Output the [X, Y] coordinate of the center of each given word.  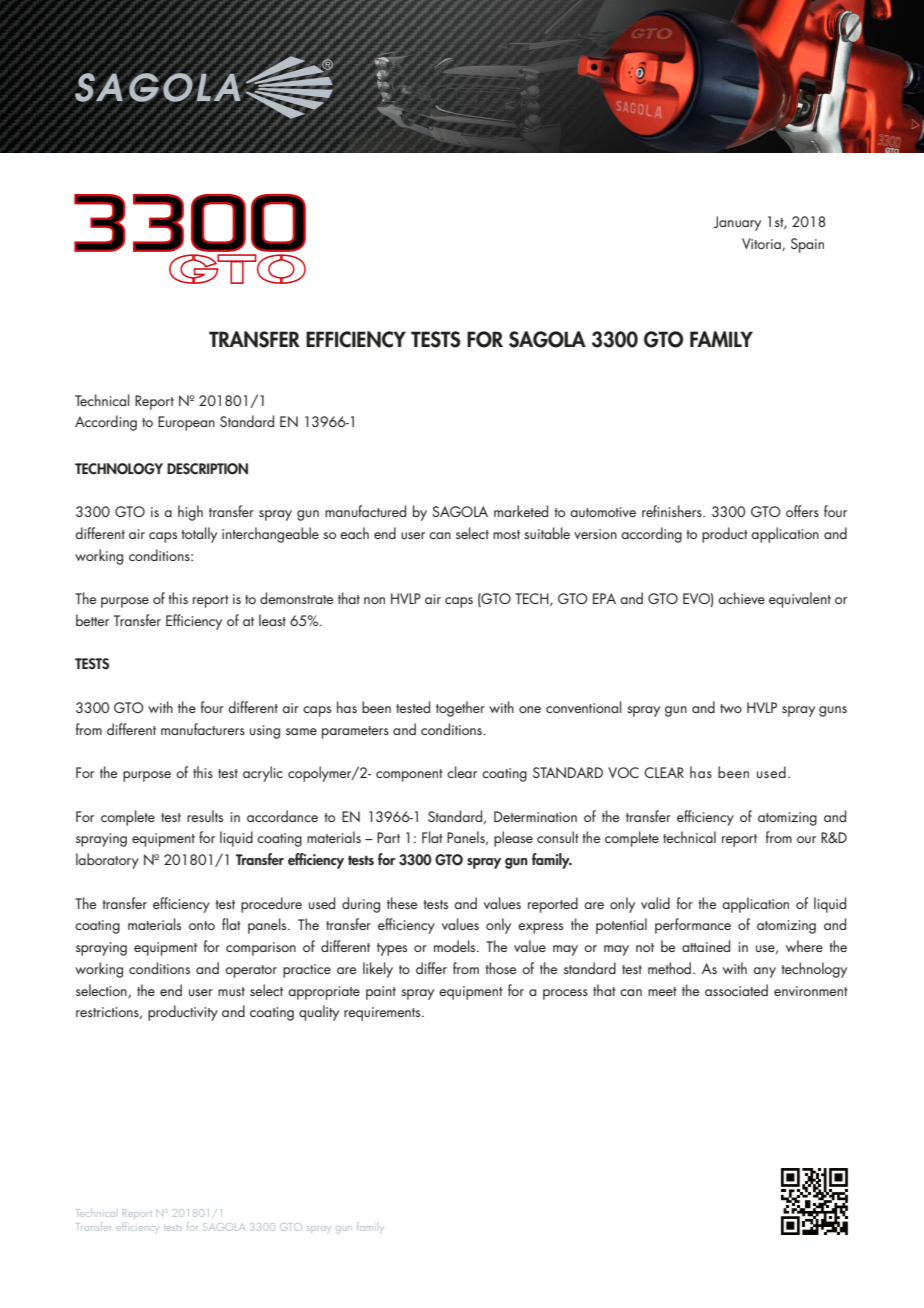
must [231, 991]
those [501, 968]
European [186, 423]
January [737, 223]
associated [736, 990]
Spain [807, 245]
